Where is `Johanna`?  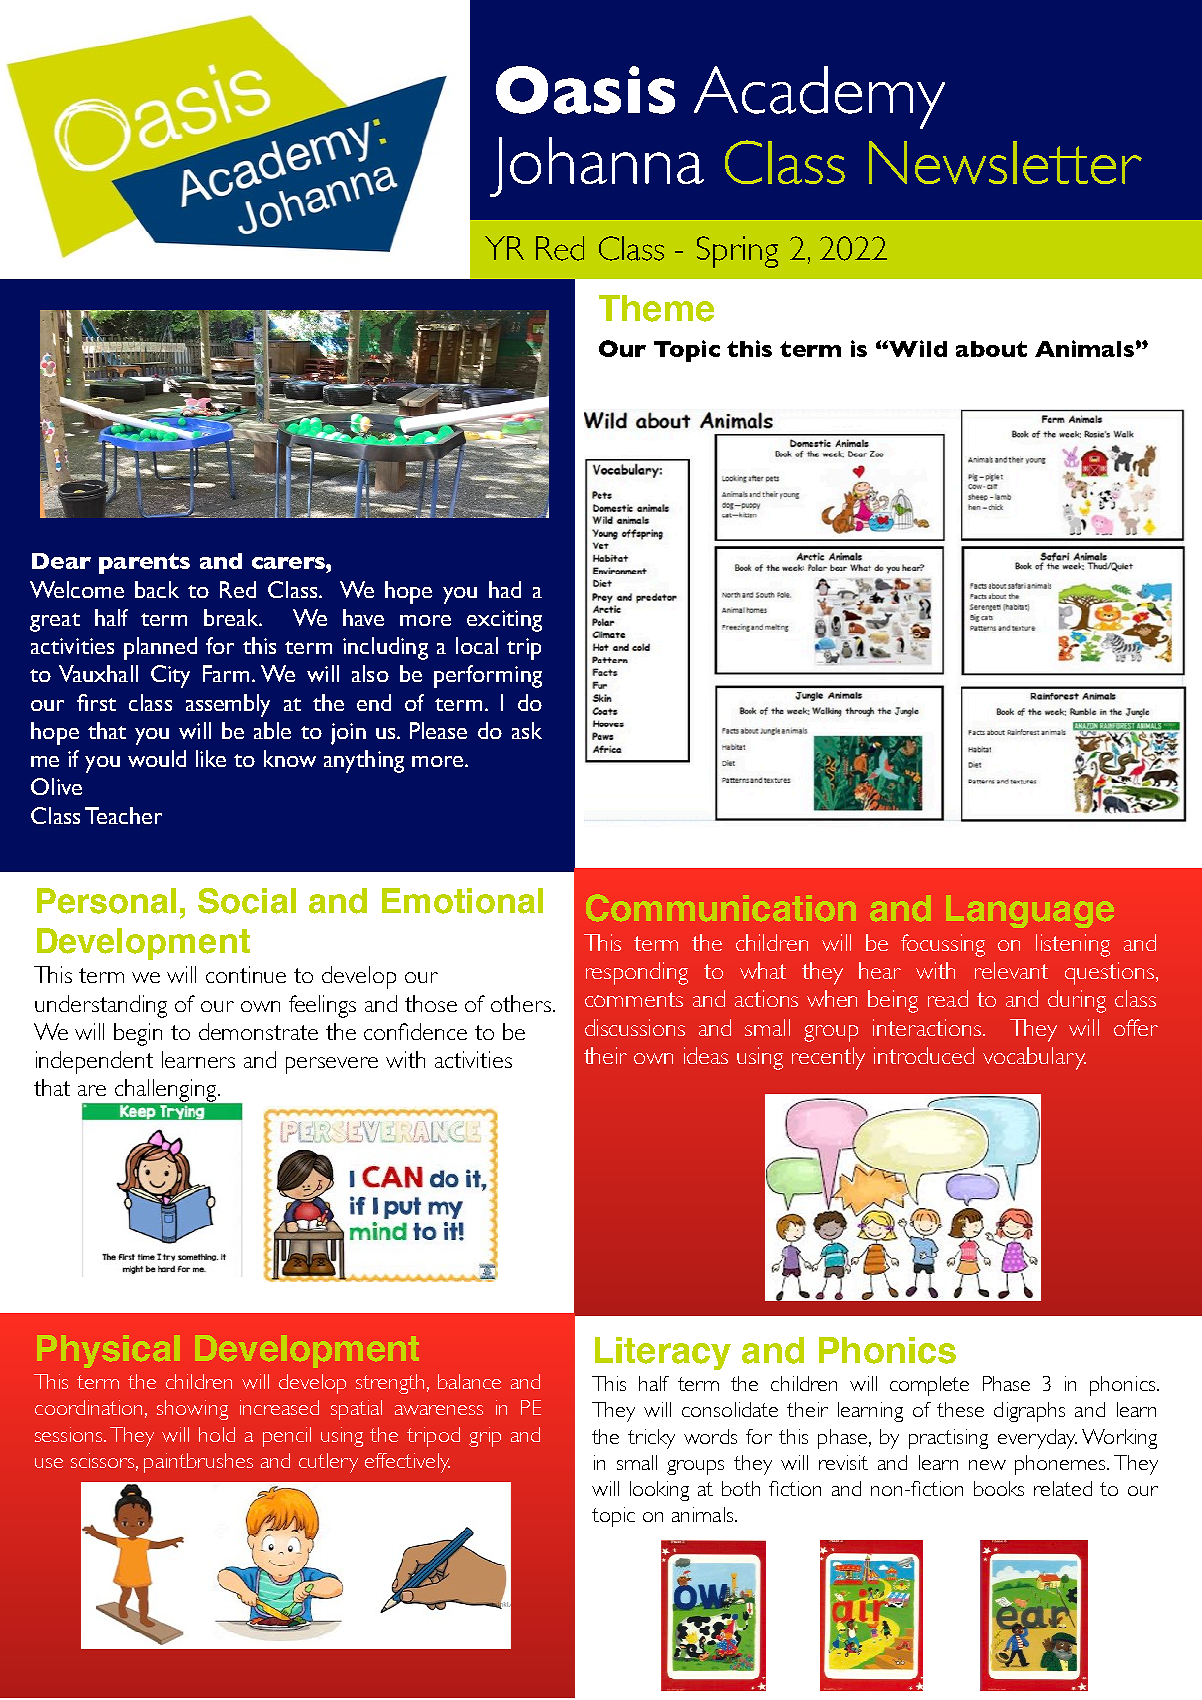
Johanna is located at coordinates (597, 167).
